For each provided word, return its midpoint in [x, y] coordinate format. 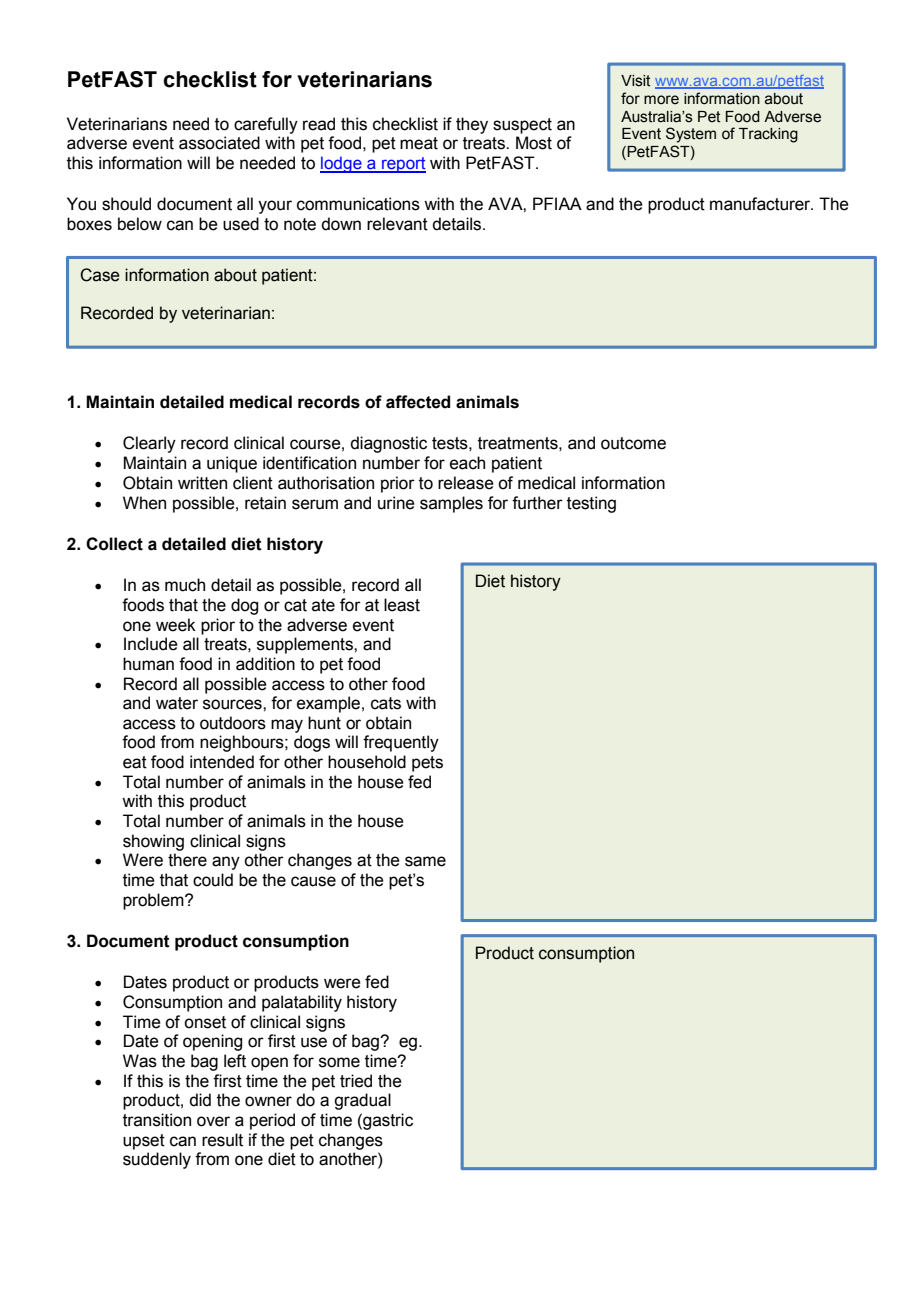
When [144, 503]
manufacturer [761, 204]
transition [157, 1120]
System [691, 135]
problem [154, 901]
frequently [401, 743]
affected [418, 402]
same [425, 861]
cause [313, 881]
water [177, 703]
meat [419, 143]
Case [100, 275]
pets [427, 764]
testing [591, 504]
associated [219, 143]
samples [451, 504]
